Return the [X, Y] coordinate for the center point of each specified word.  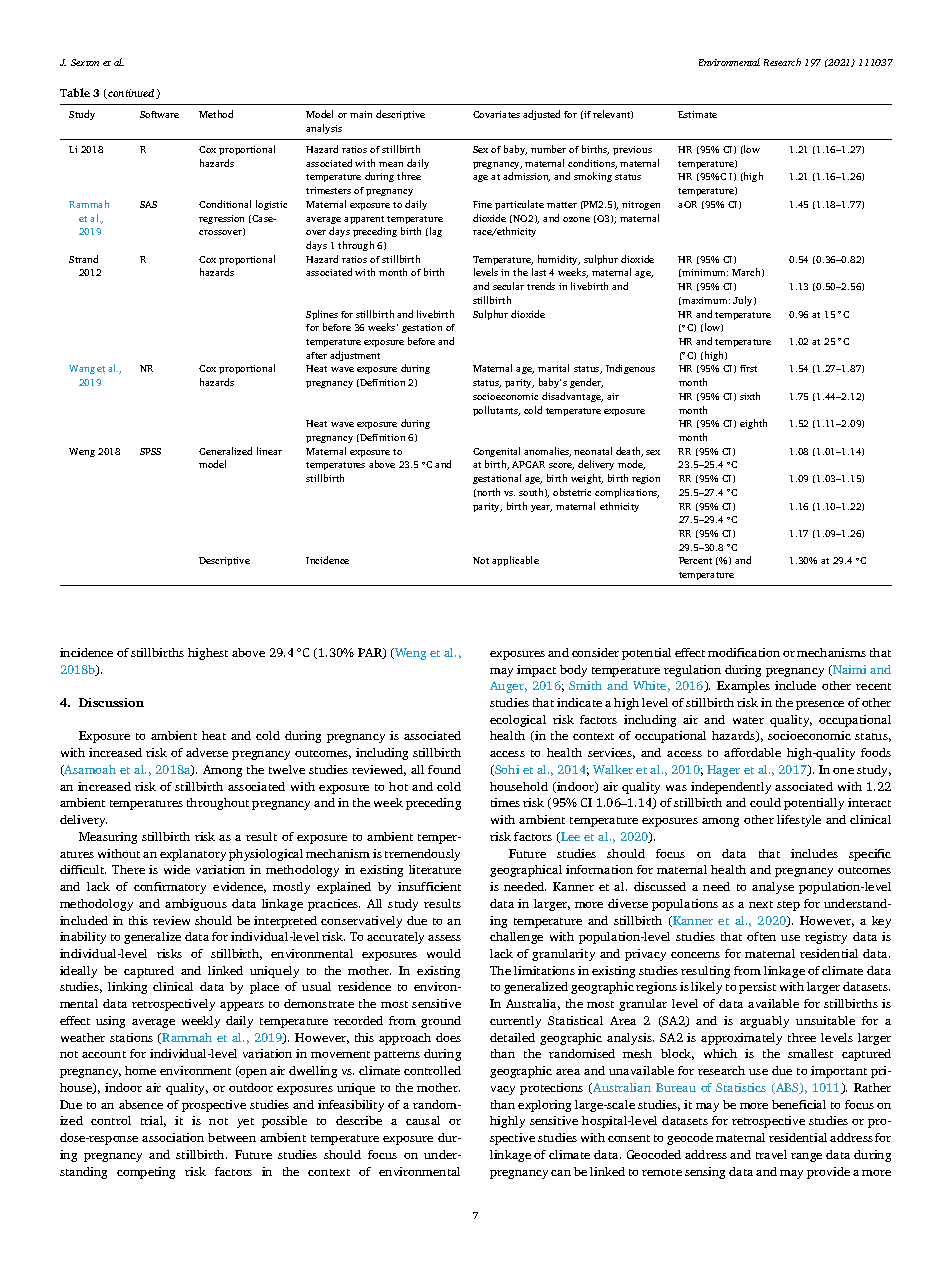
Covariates [496, 114]
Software [159, 114]
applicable [515, 561]
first [748, 368]
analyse [773, 888]
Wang [82, 369]
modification [744, 652]
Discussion [111, 702]
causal [423, 1120]
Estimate [697, 114]
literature [435, 869]
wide [177, 869]
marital [553, 368]
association [173, 1137]
